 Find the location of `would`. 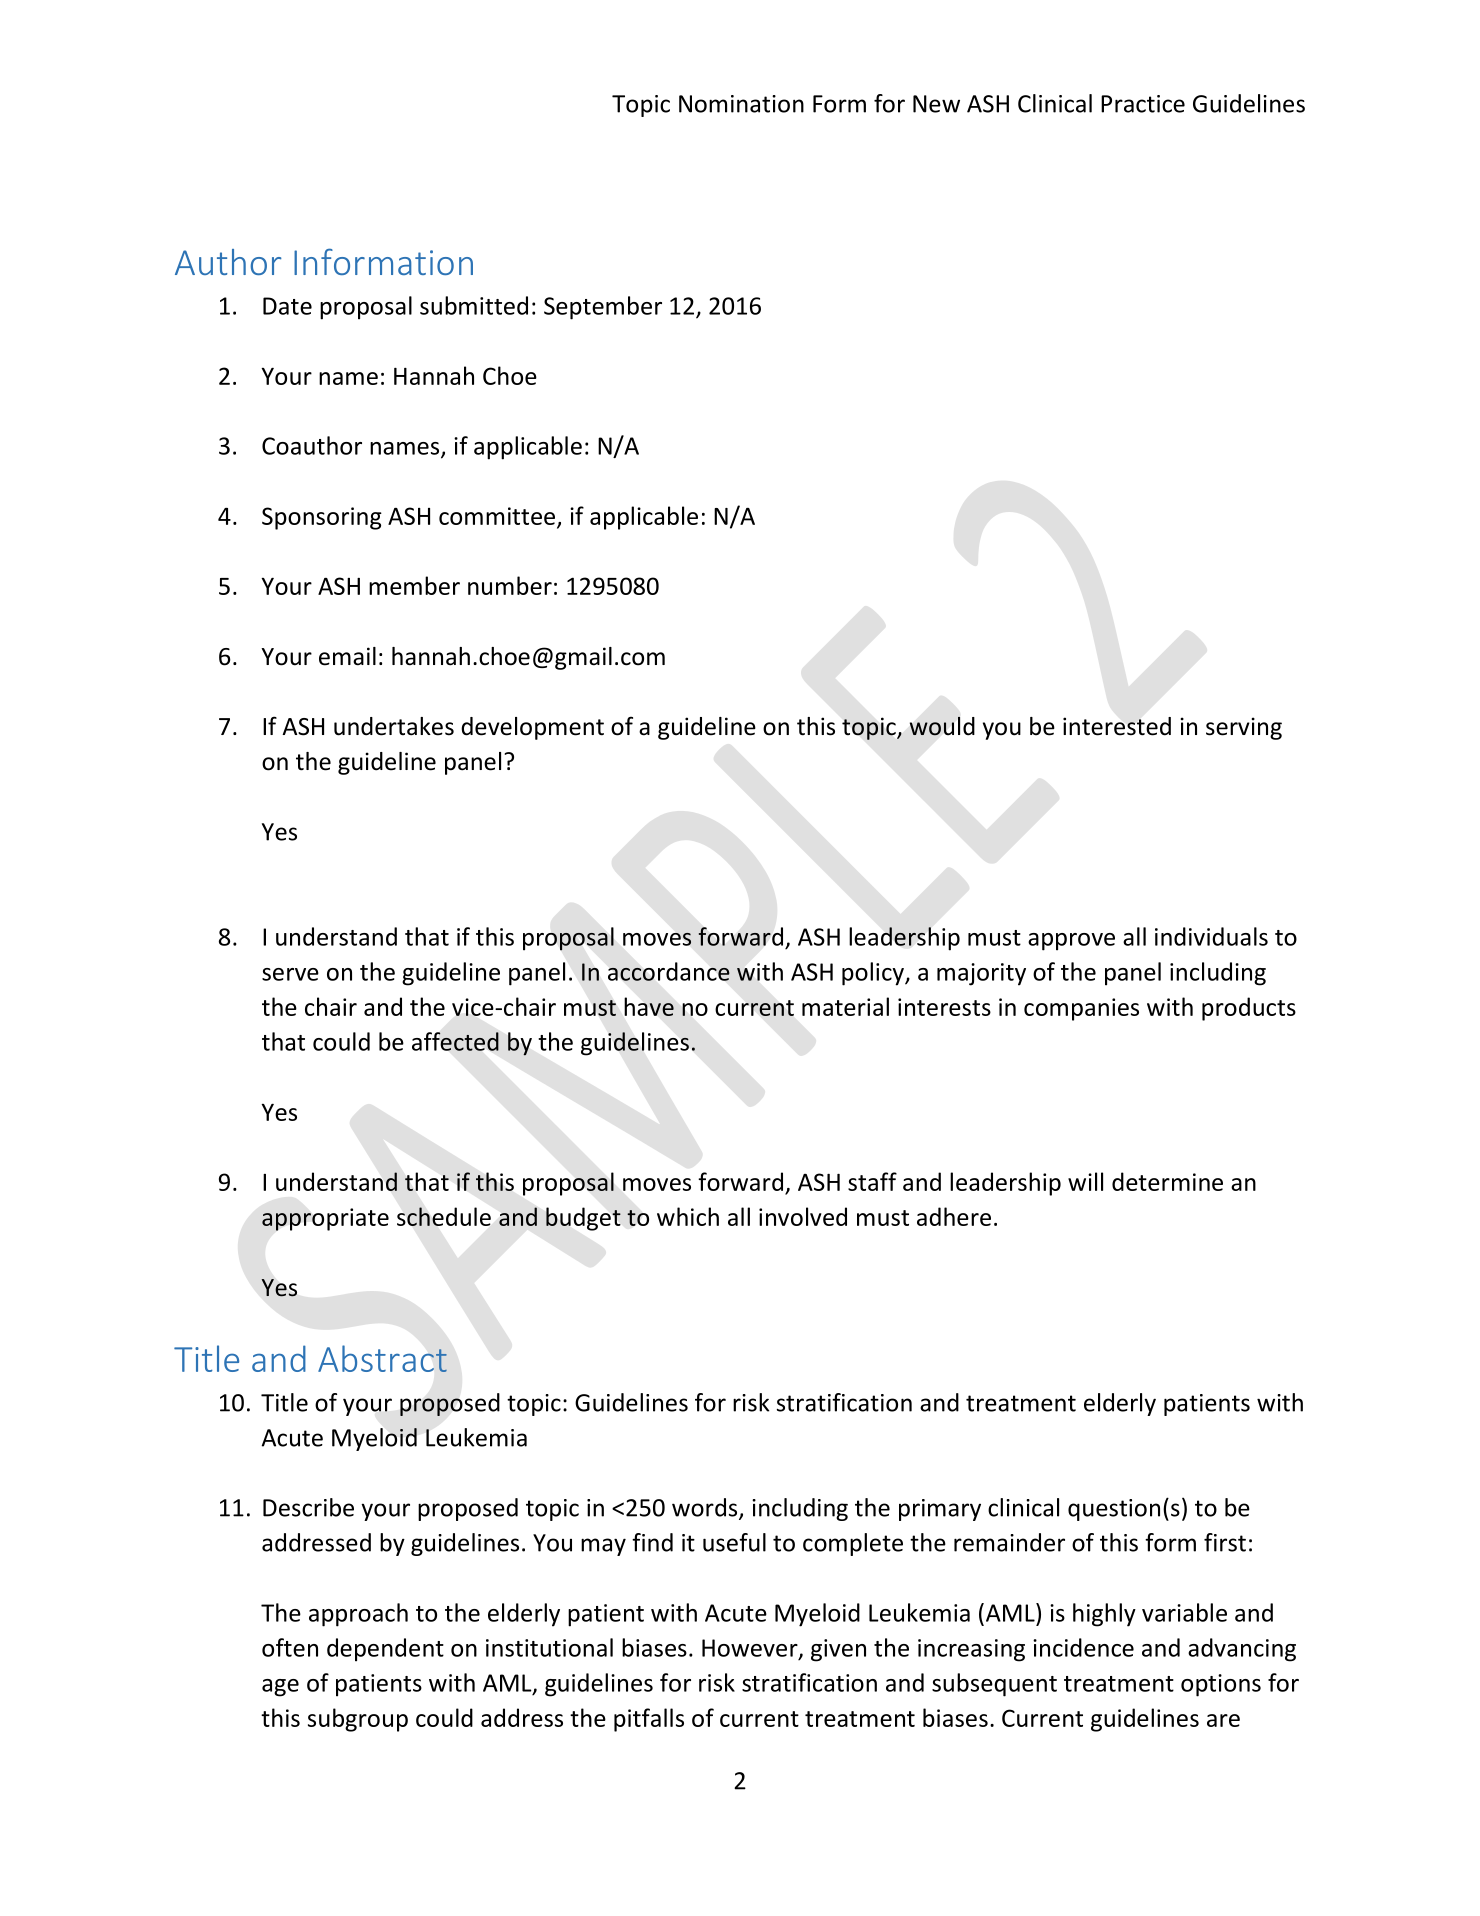

would is located at coordinates (942, 726).
